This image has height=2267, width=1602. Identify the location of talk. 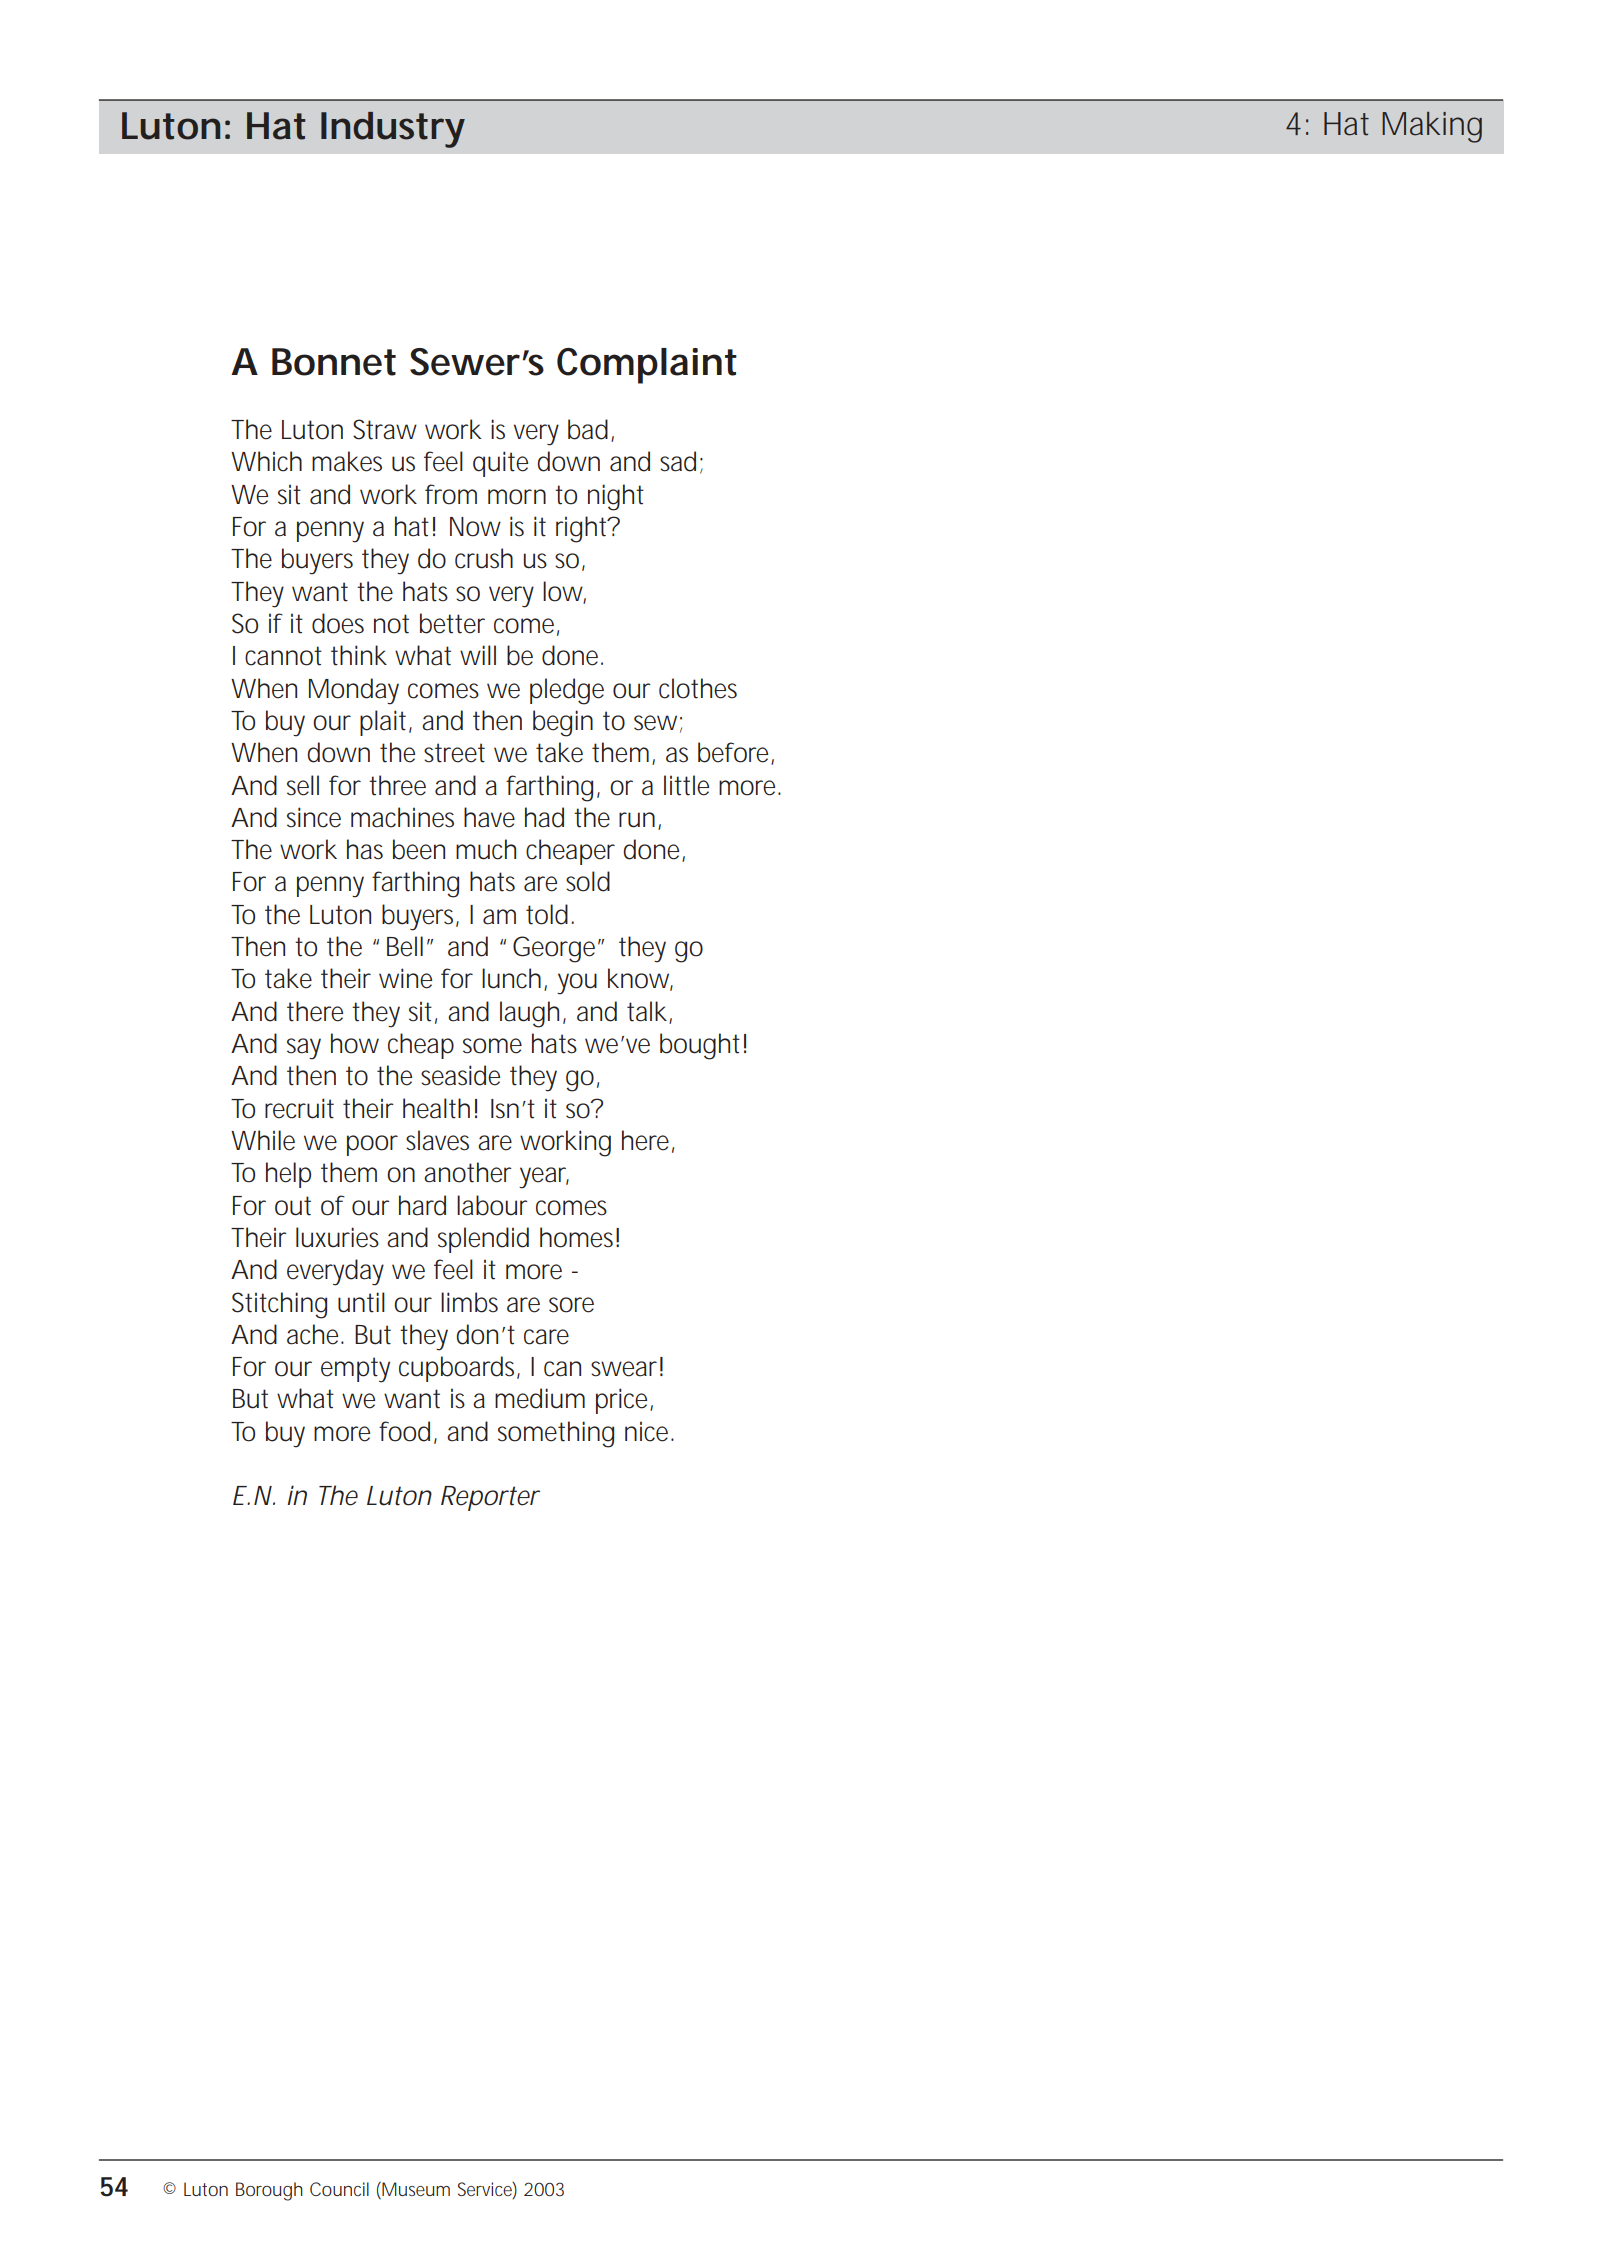
(647, 1011).
